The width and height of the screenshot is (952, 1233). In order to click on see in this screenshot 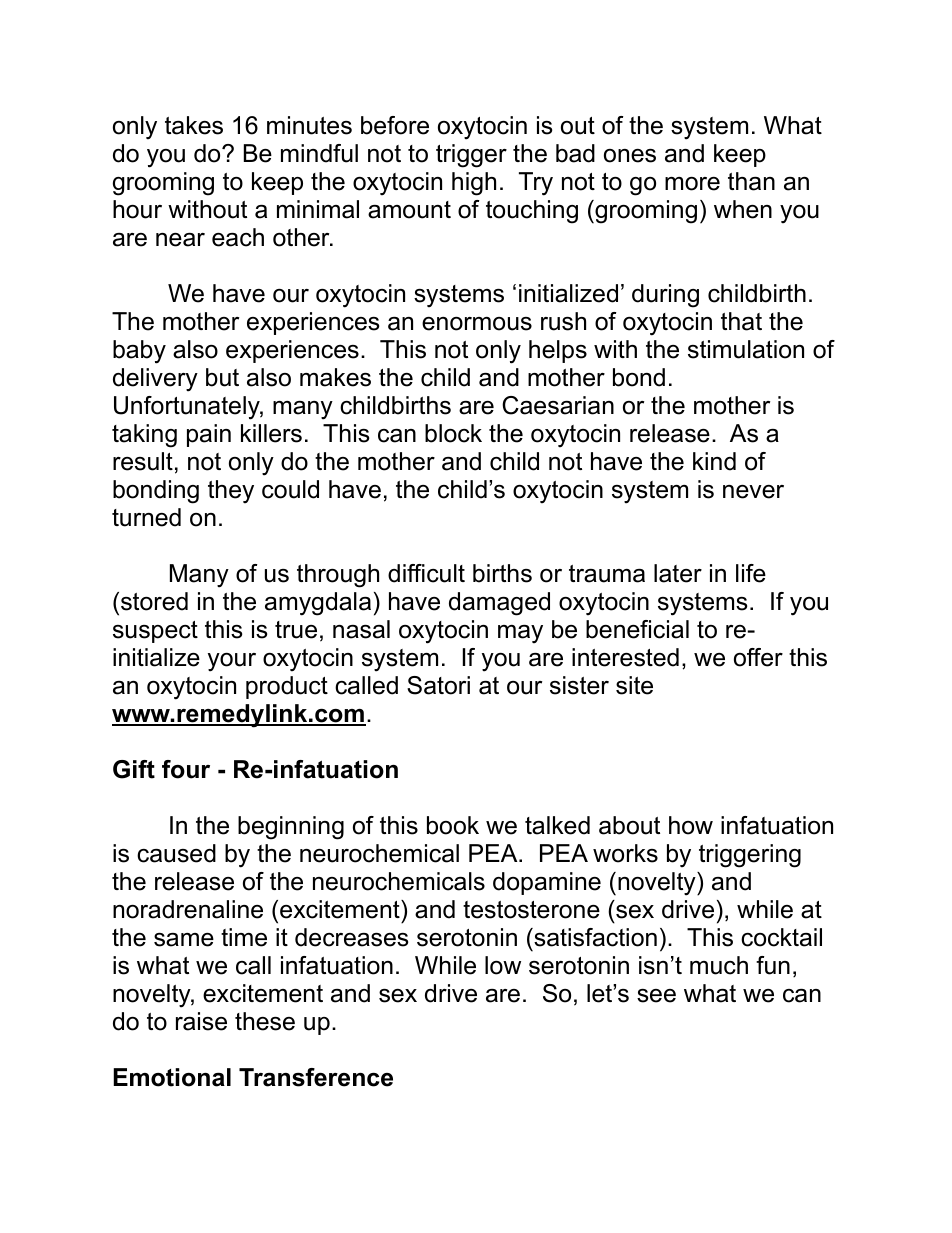, I will do `click(656, 996)`.
